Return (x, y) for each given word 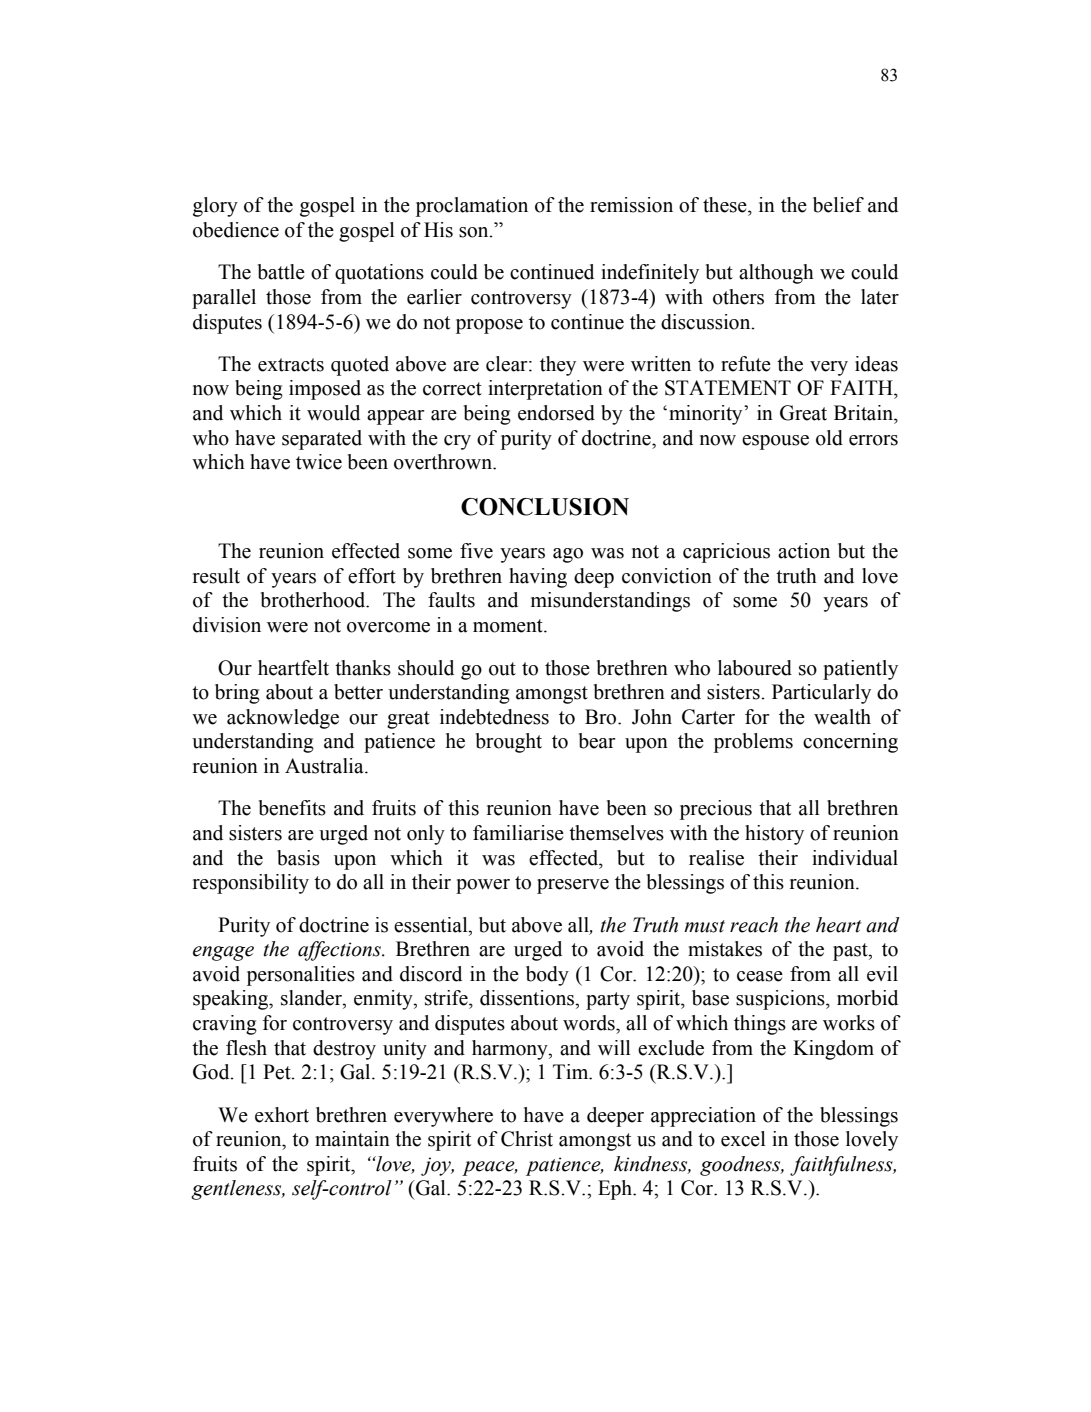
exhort (282, 1115)
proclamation (472, 207)
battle (281, 272)
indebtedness (494, 717)
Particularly (821, 694)
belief (838, 205)
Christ (527, 1139)
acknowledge (283, 719)
